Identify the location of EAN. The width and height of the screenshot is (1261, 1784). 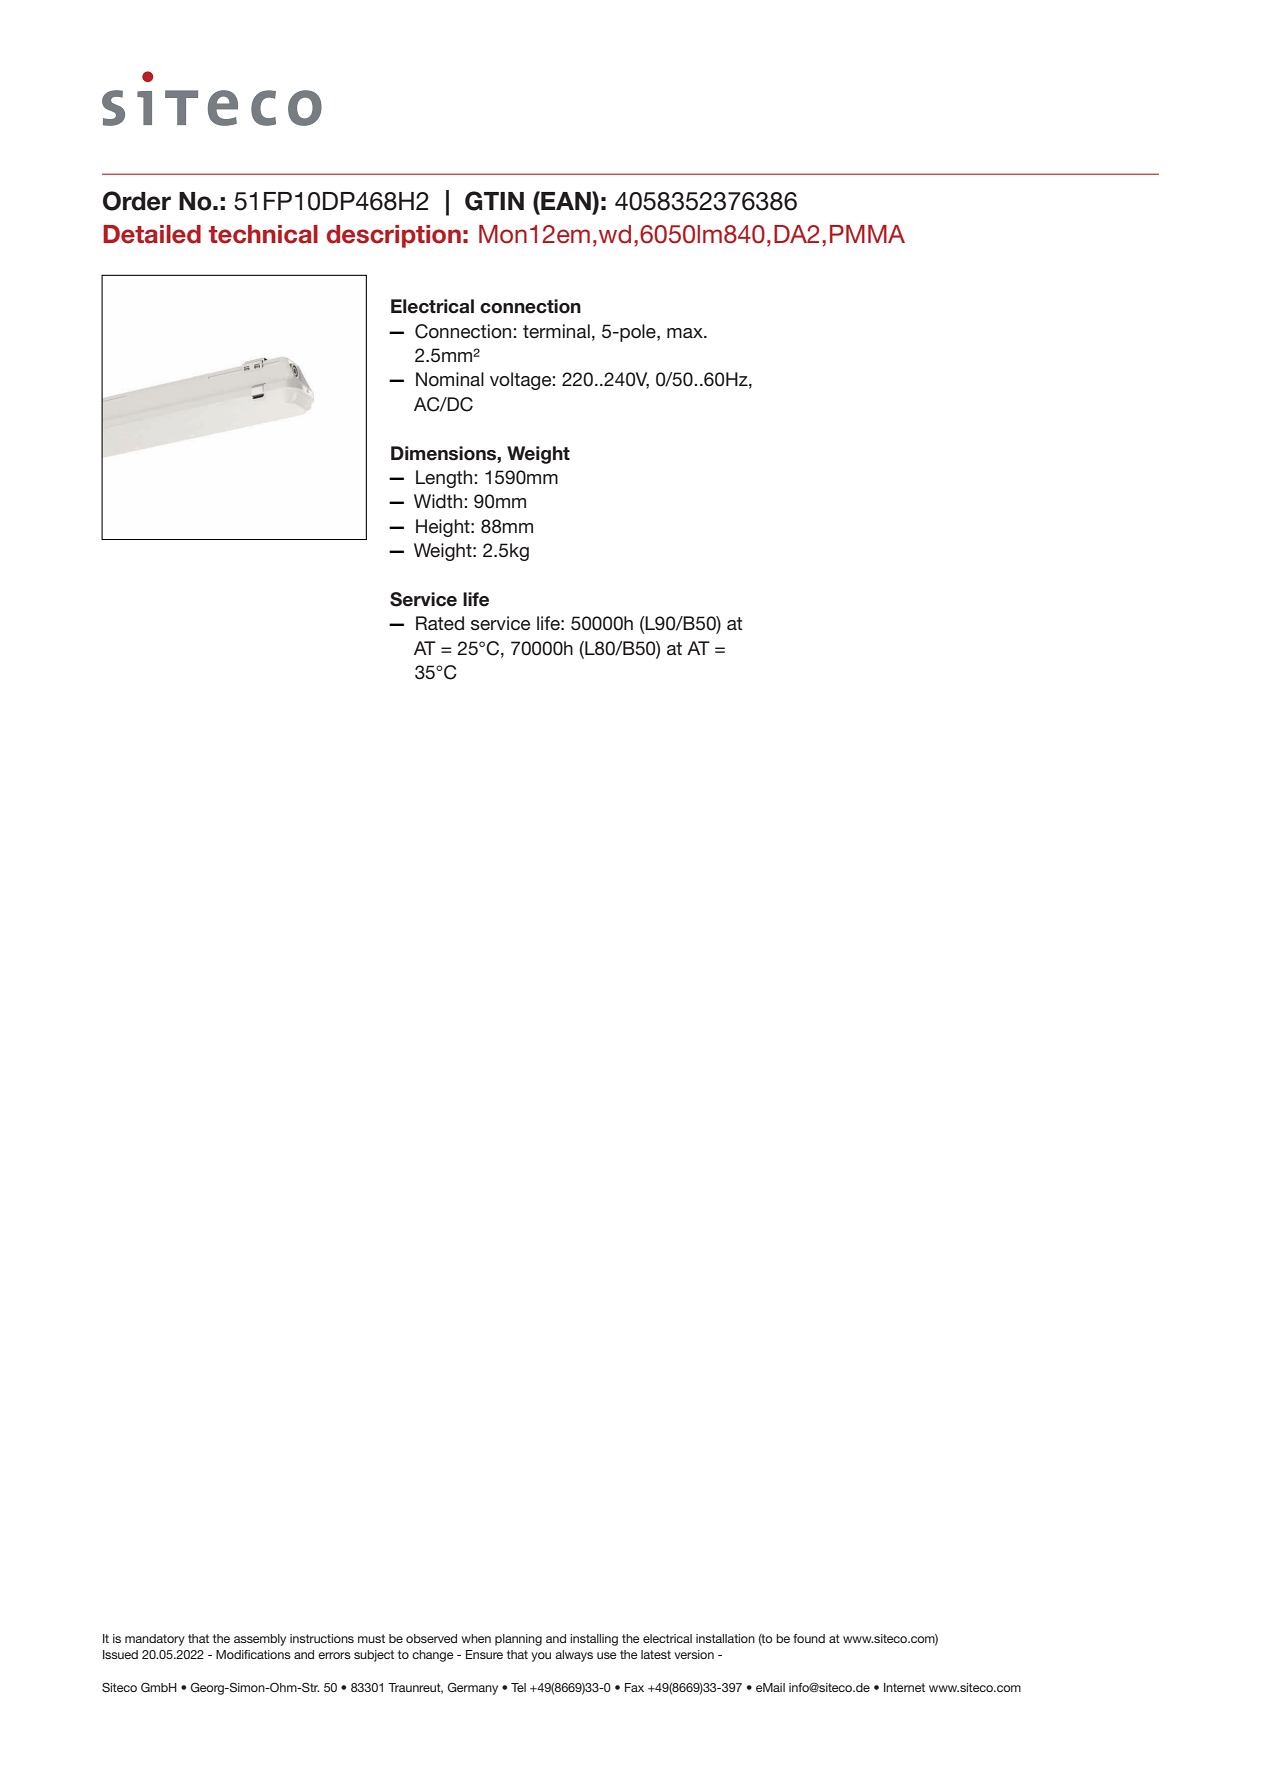
(566, 200).
